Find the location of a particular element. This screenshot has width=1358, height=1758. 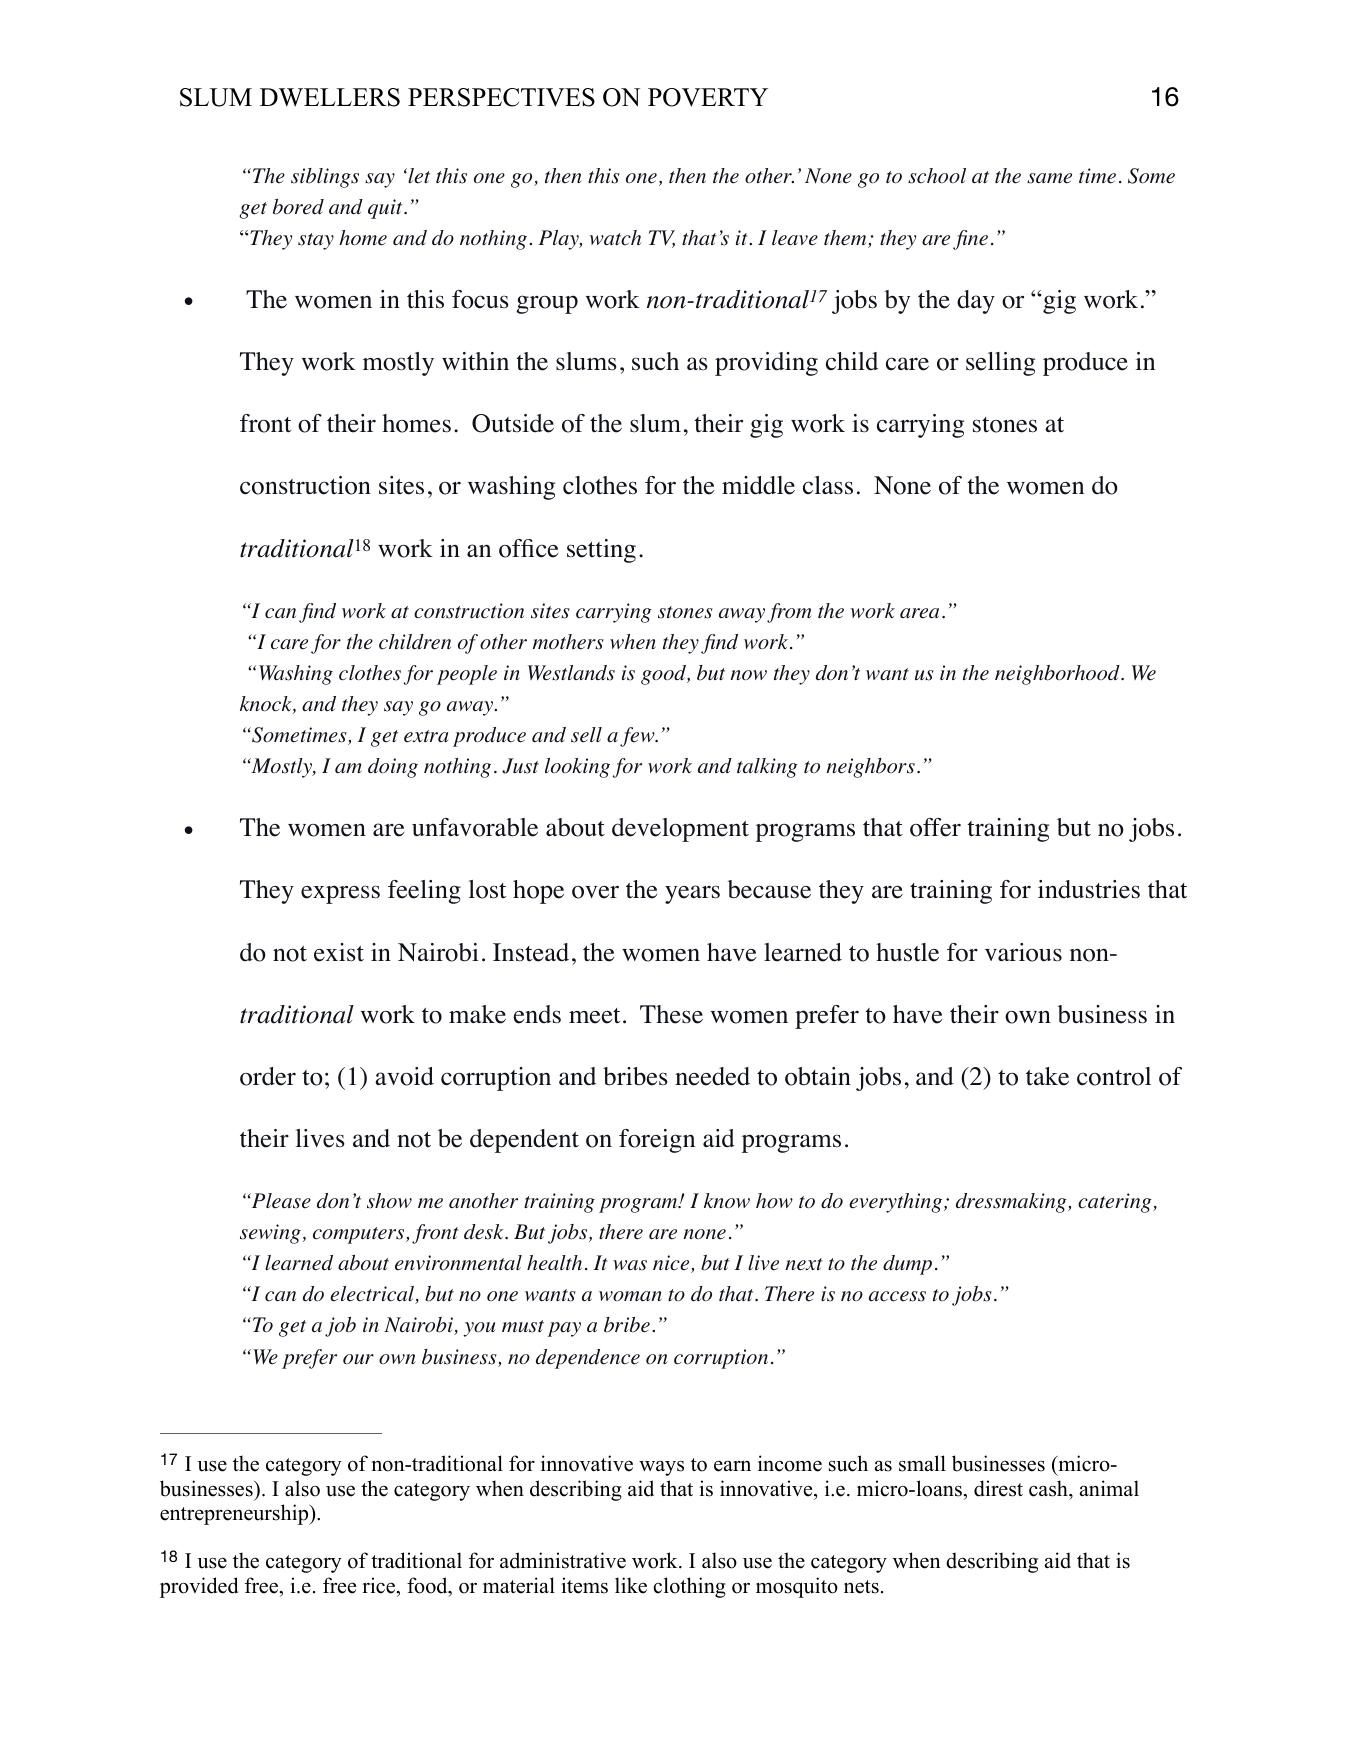

same is located at coordinates (1049, 178).
